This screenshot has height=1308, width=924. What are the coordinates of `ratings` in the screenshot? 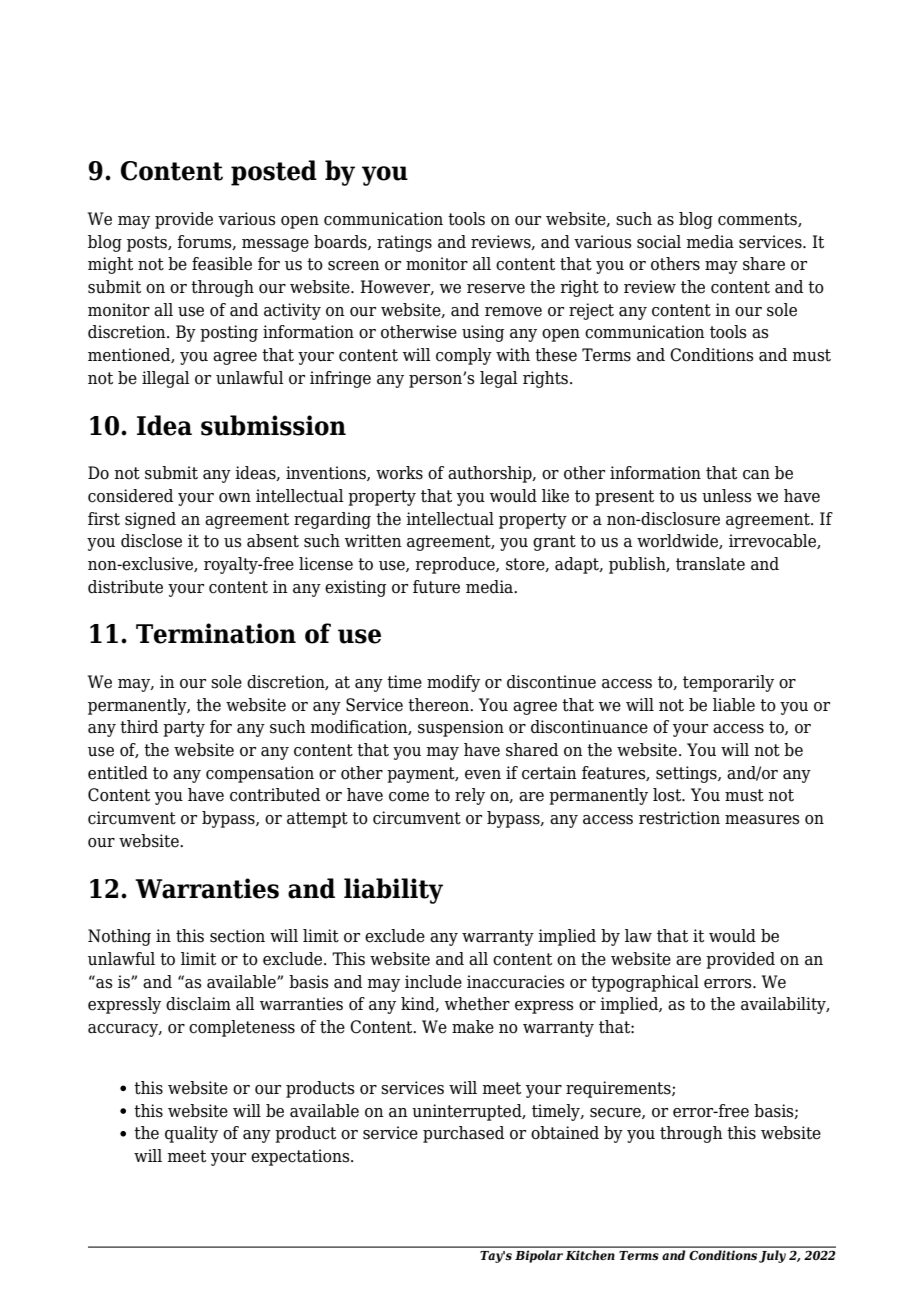 It's located at (404, 243).
